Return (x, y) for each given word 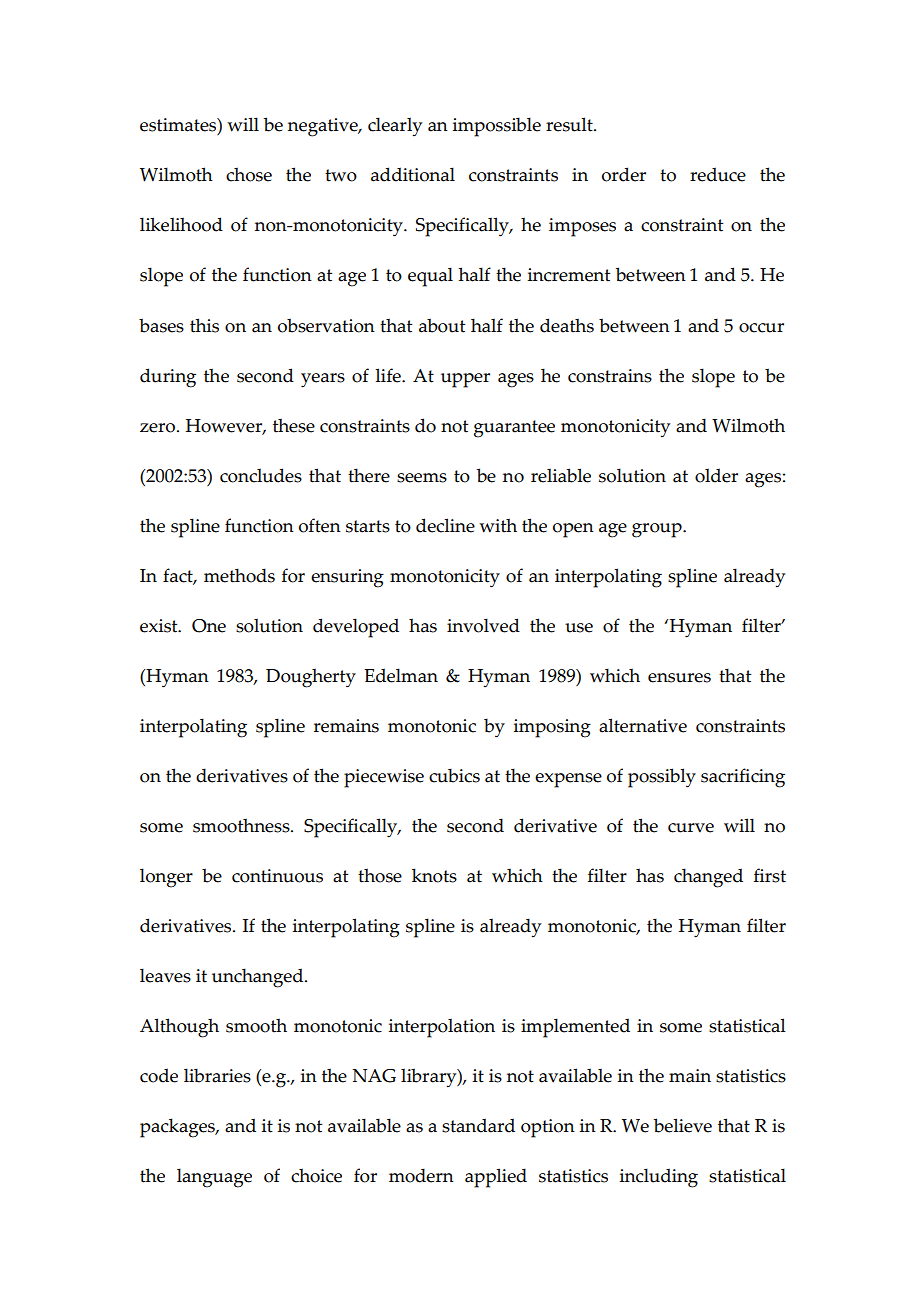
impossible (497, 127)
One (209, 626)
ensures (679, 678)
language (214, 1178)
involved (483, 625)
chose (249, 174)
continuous (277, 876)
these (294, 425)
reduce (718, 174)
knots (434, 875)
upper (465, 380)
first (770, 875)
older (716, 475)
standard (478, 1125)
